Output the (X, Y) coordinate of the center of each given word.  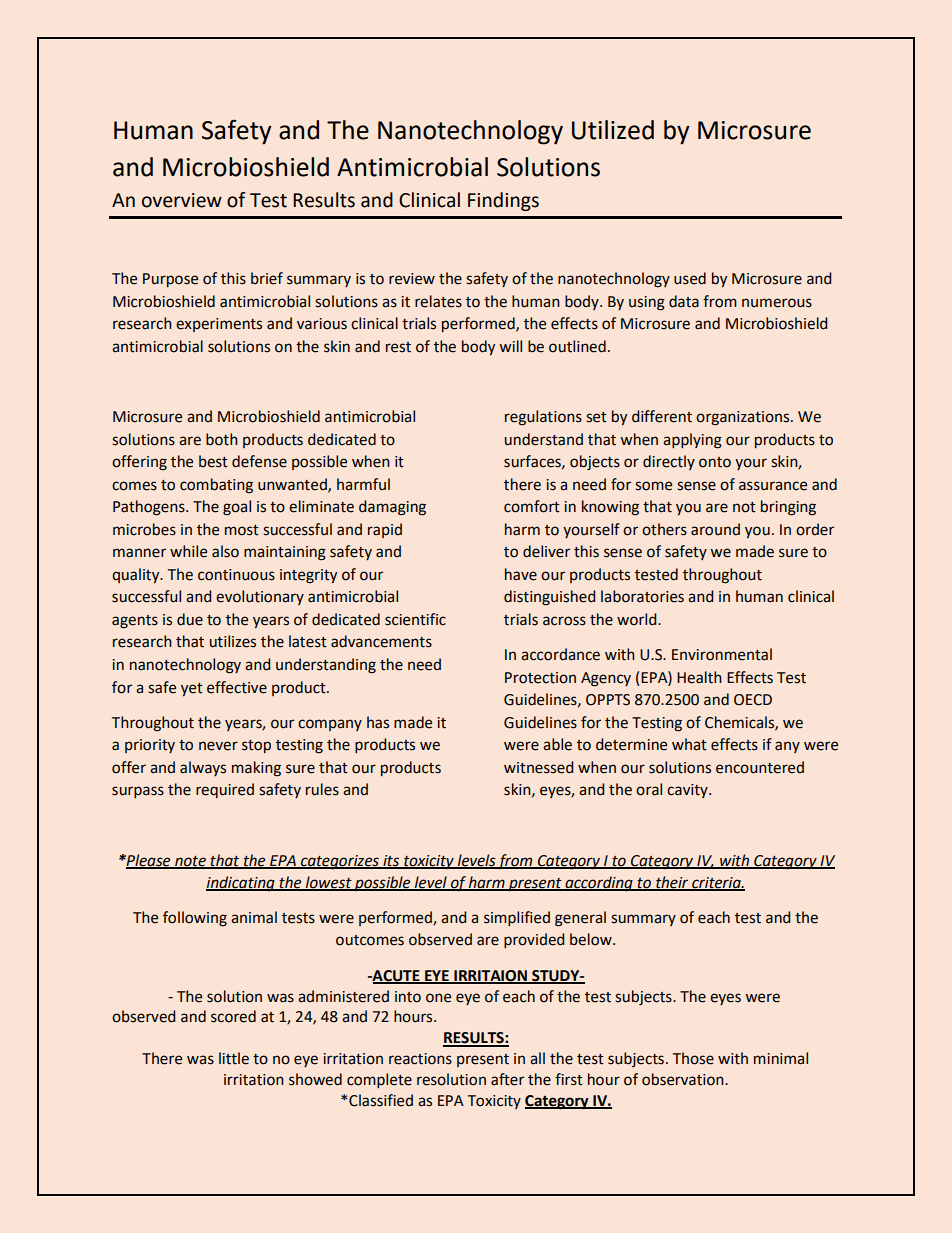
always (203, 768)
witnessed (539, 767)
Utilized (613, 130)
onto (715, 462)
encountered (760, 767)
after (507, 1079)
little (234, 1058)
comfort (532, 506)
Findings (503, 201)
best (213, 461)
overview (182, 200)
